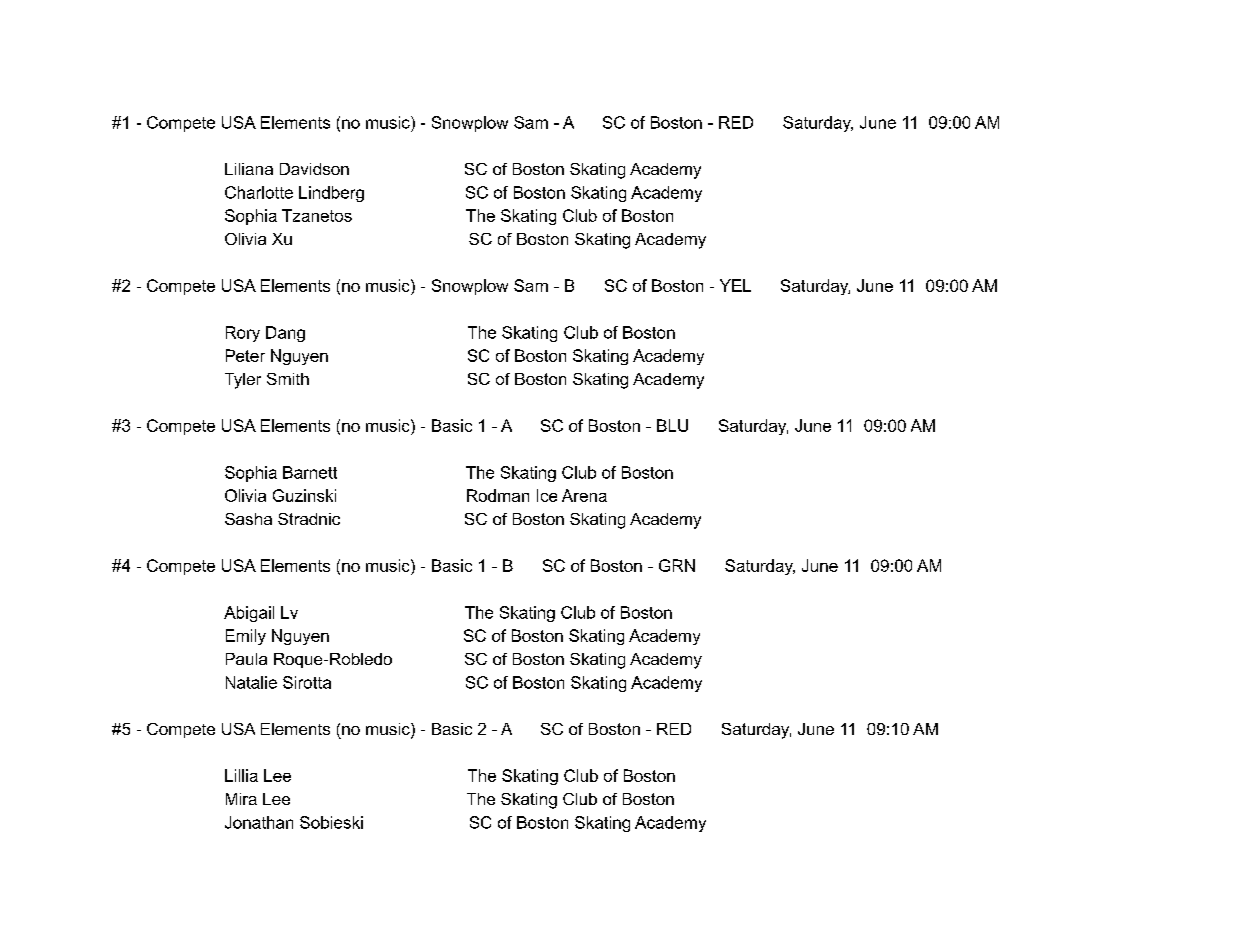 The width and height of the image is (1233, 952). Describe the element at coordinates (735, 285) in the image. I see `YEL` at that location.
